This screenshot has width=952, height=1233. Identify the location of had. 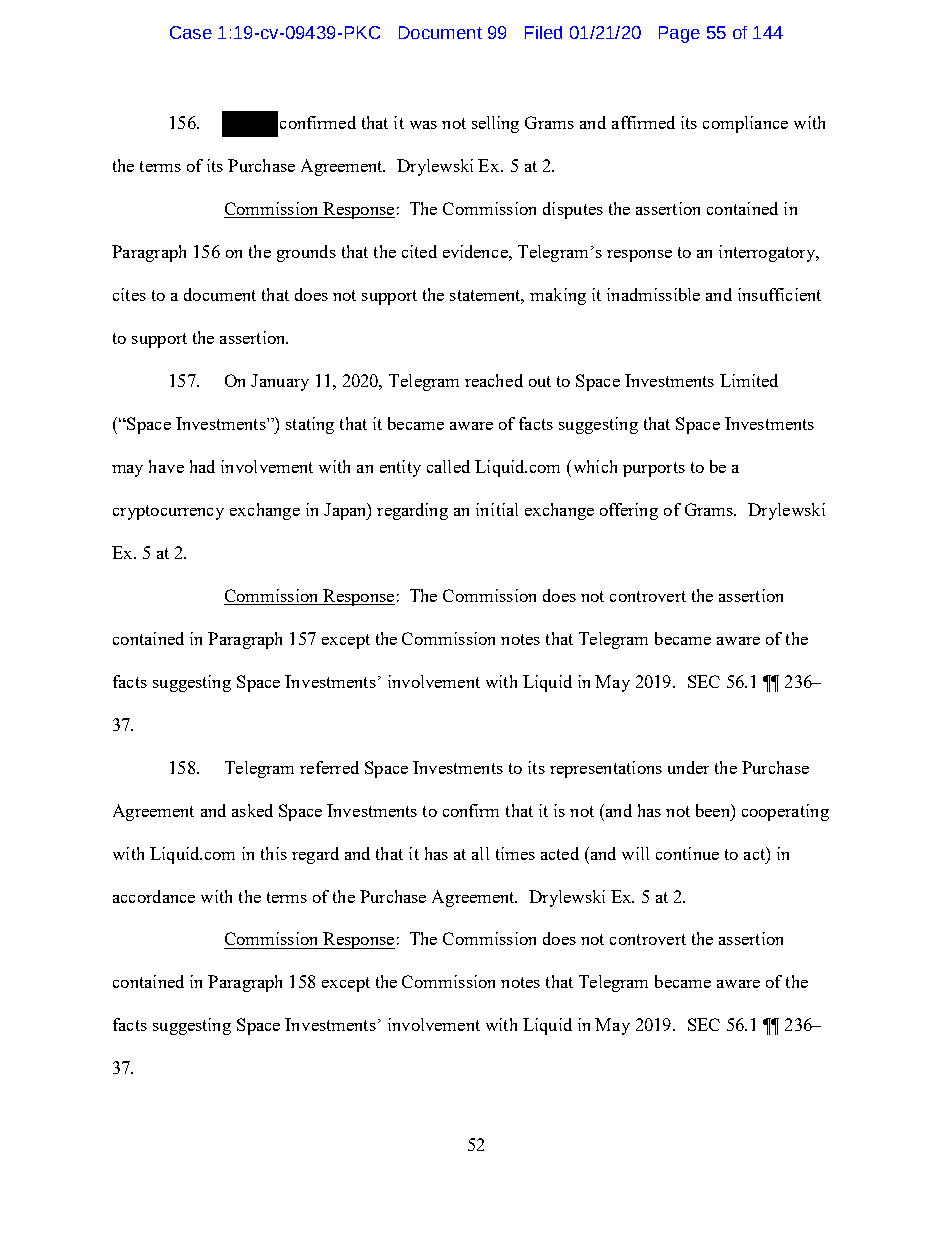
(202, 466).
